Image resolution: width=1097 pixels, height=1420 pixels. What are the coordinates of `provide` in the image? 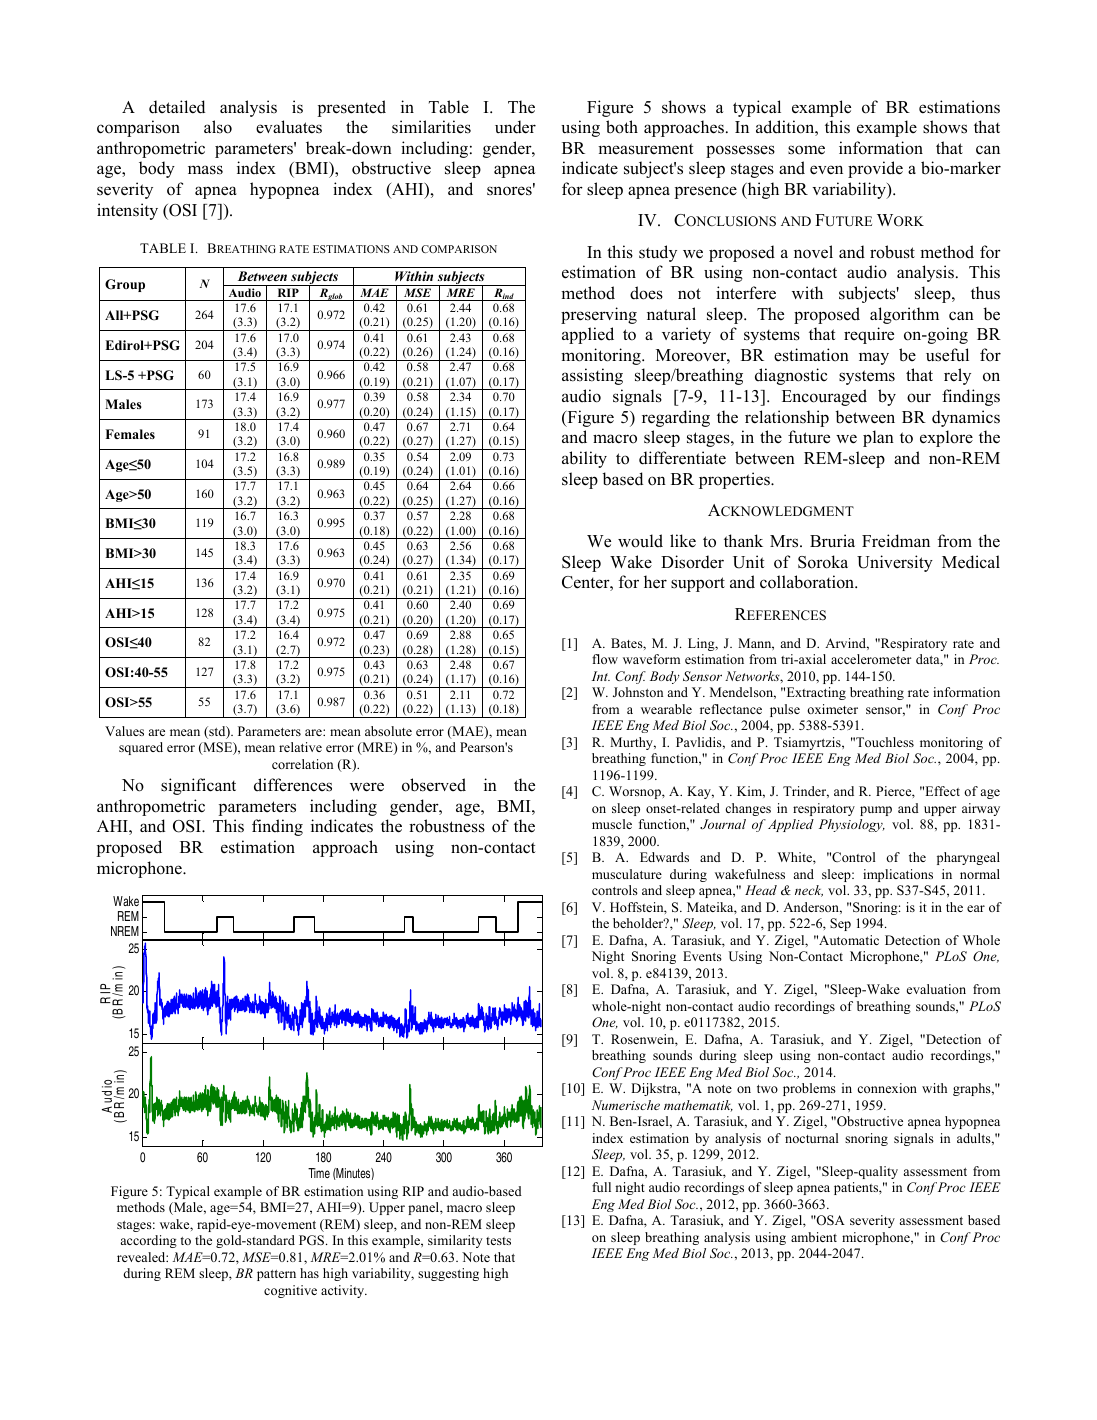 It's located at (875, 169).
